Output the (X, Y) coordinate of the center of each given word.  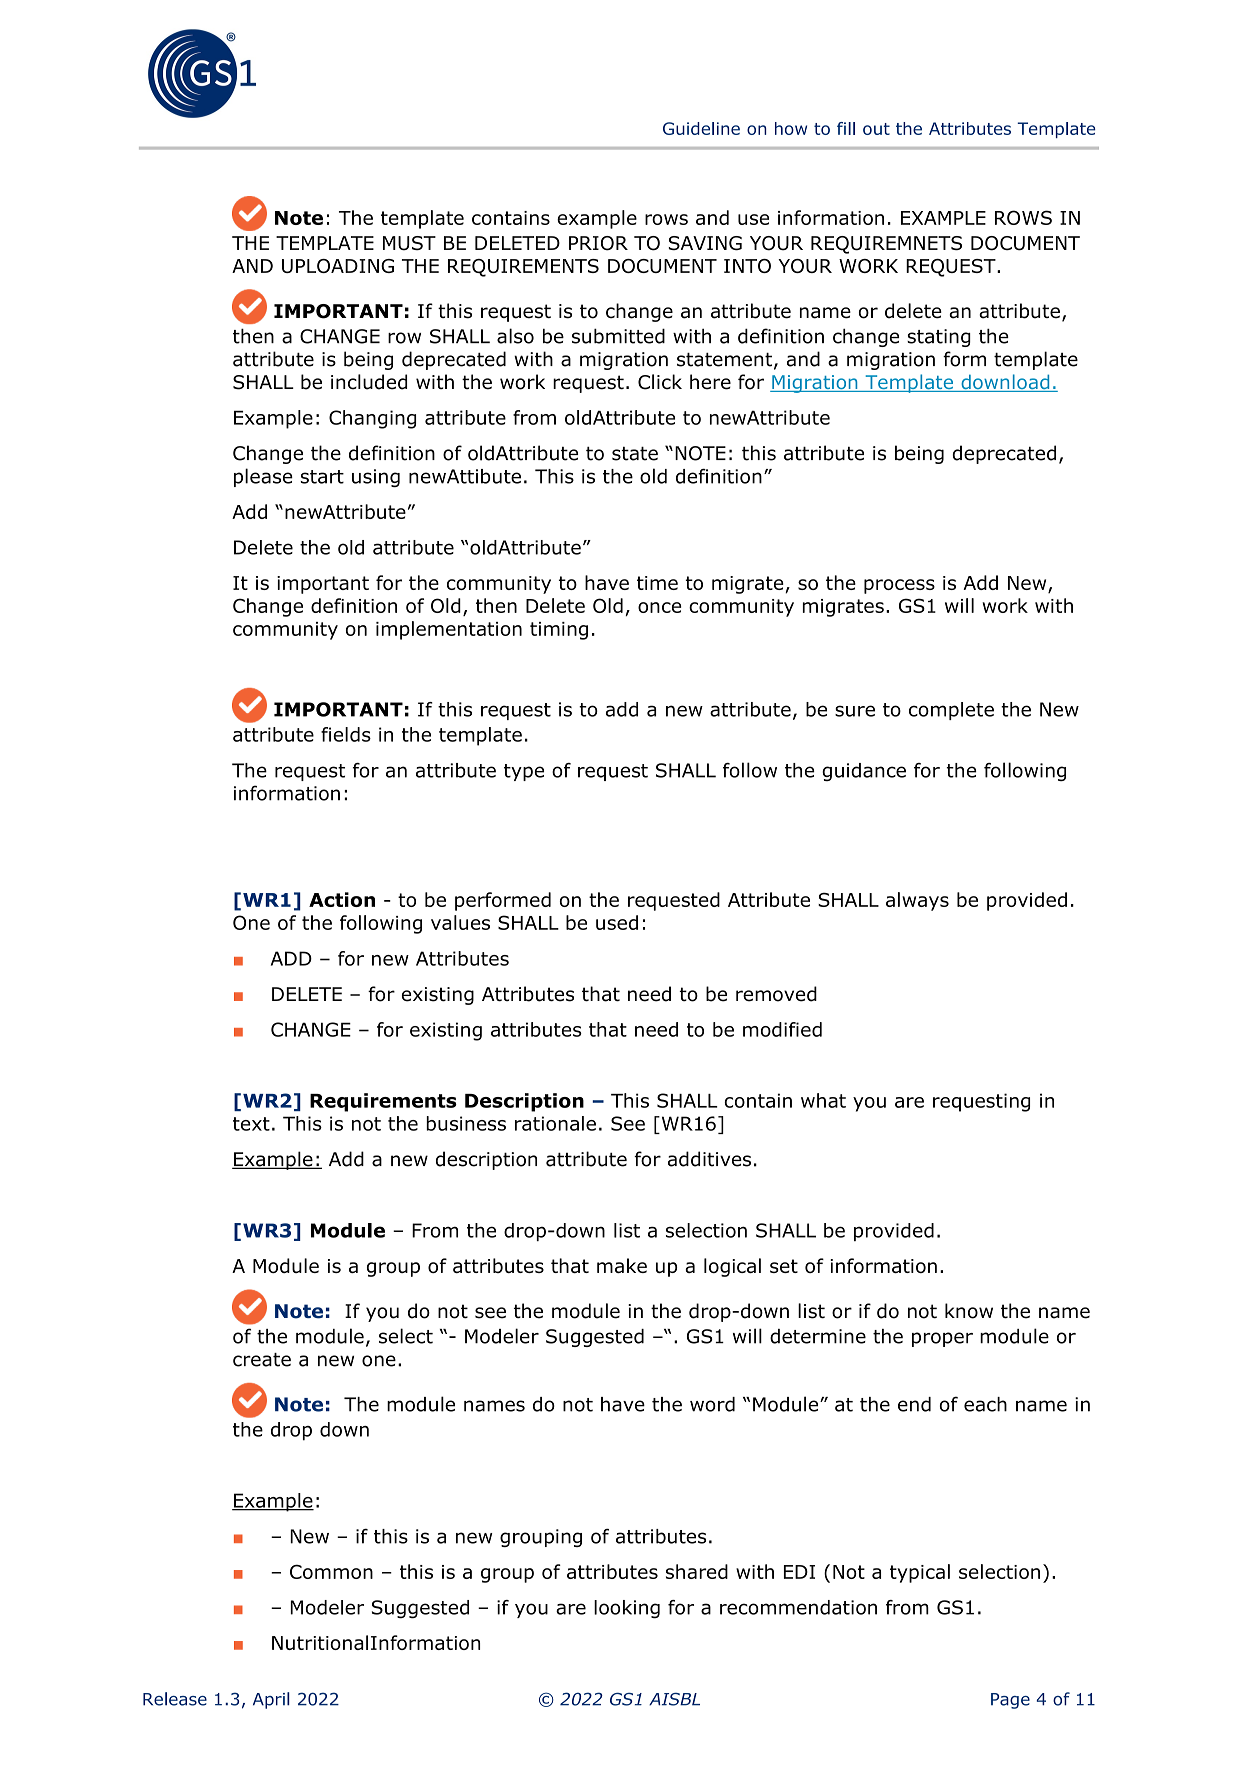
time (657, 583)
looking (627, 1609)
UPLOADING (338, 266)
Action (342, 899)
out (876, 129)
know (969, 1311)
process (899, 586)
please (263, 477)
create (262, 1360)
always (917, 901)
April (271, 1700)
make (622, 1265)
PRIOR (598, 243)
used (617, 922)
